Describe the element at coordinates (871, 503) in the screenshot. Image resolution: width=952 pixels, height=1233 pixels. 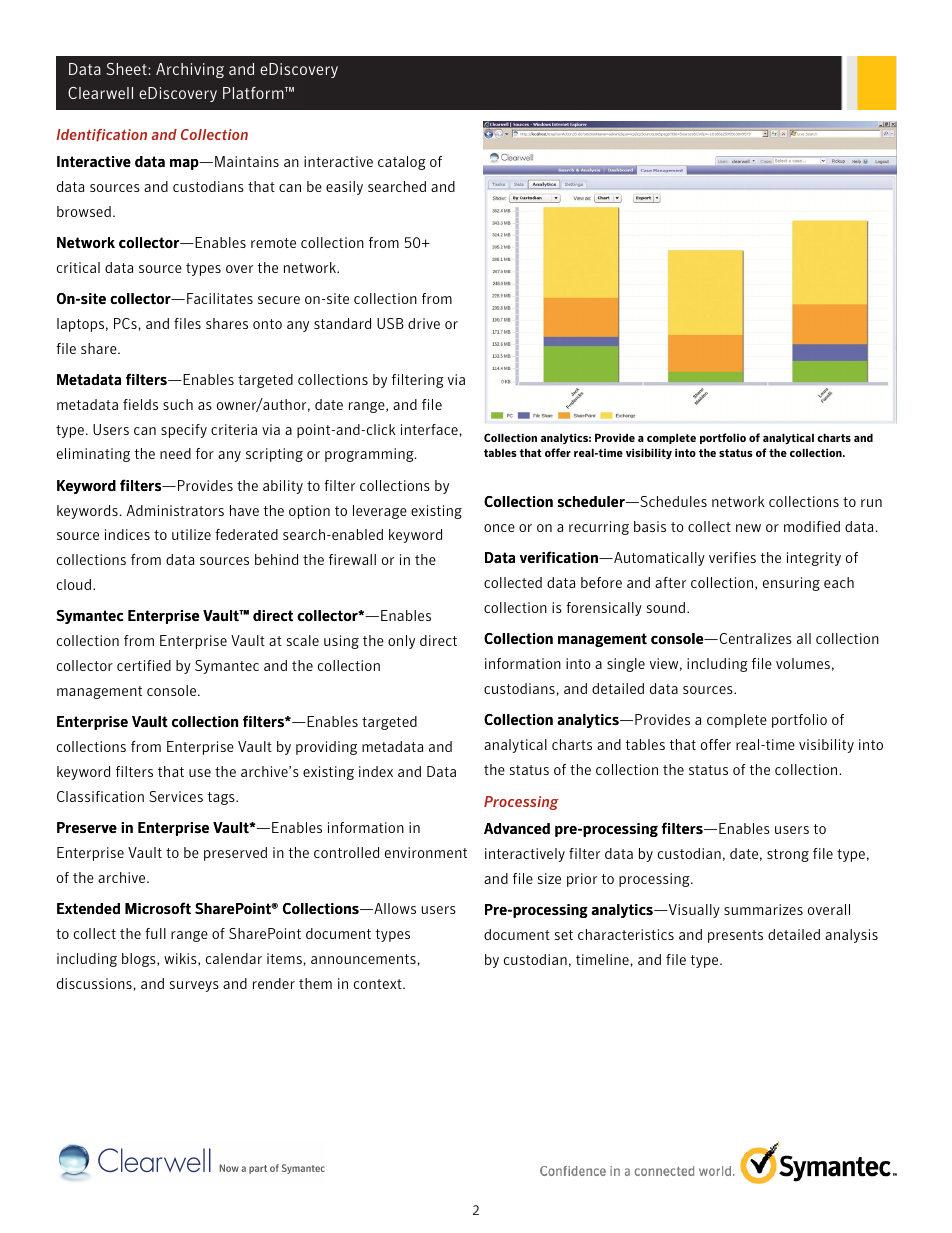
I see `run` at that location.
